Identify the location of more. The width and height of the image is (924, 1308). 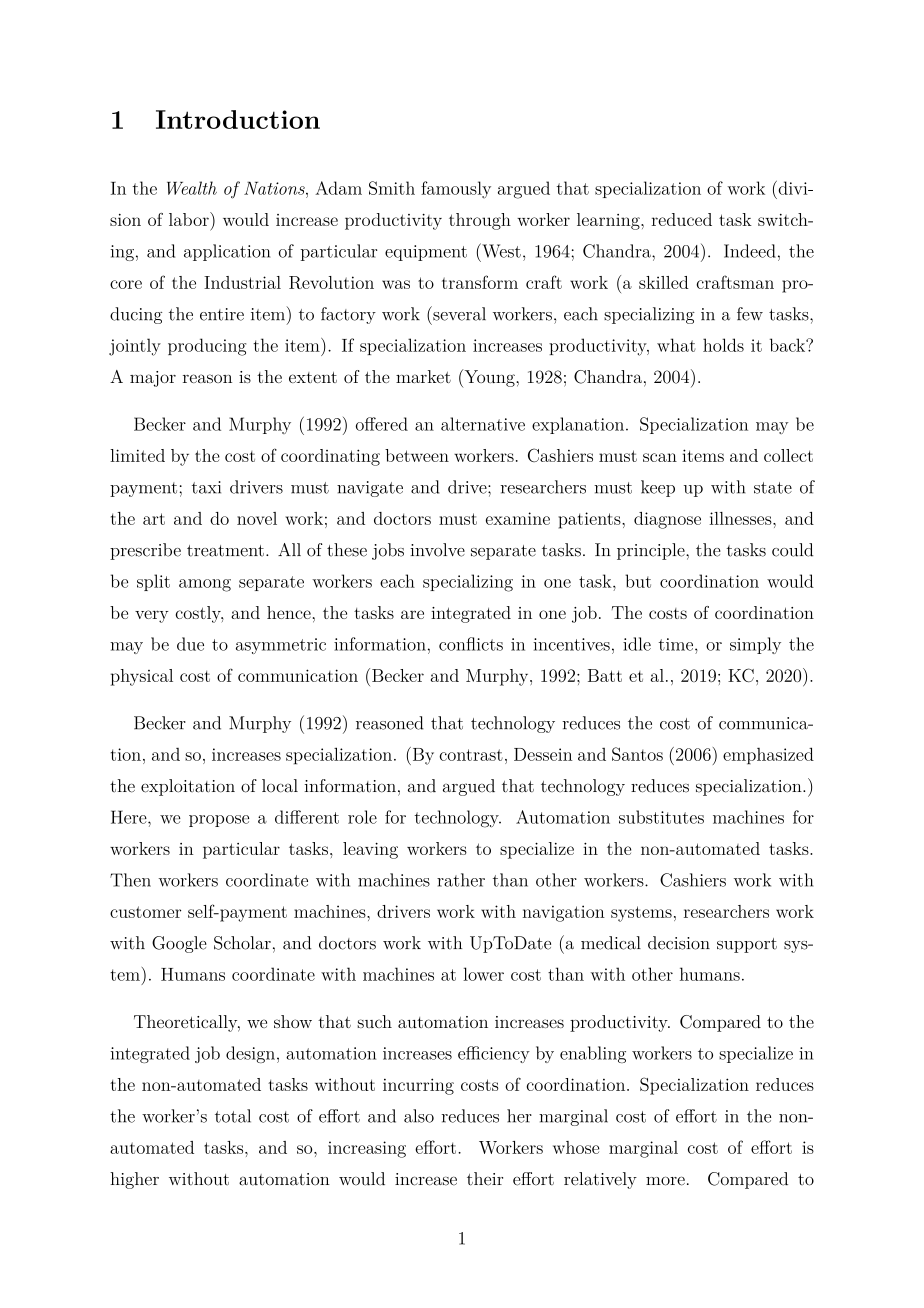
(665, 1181).
